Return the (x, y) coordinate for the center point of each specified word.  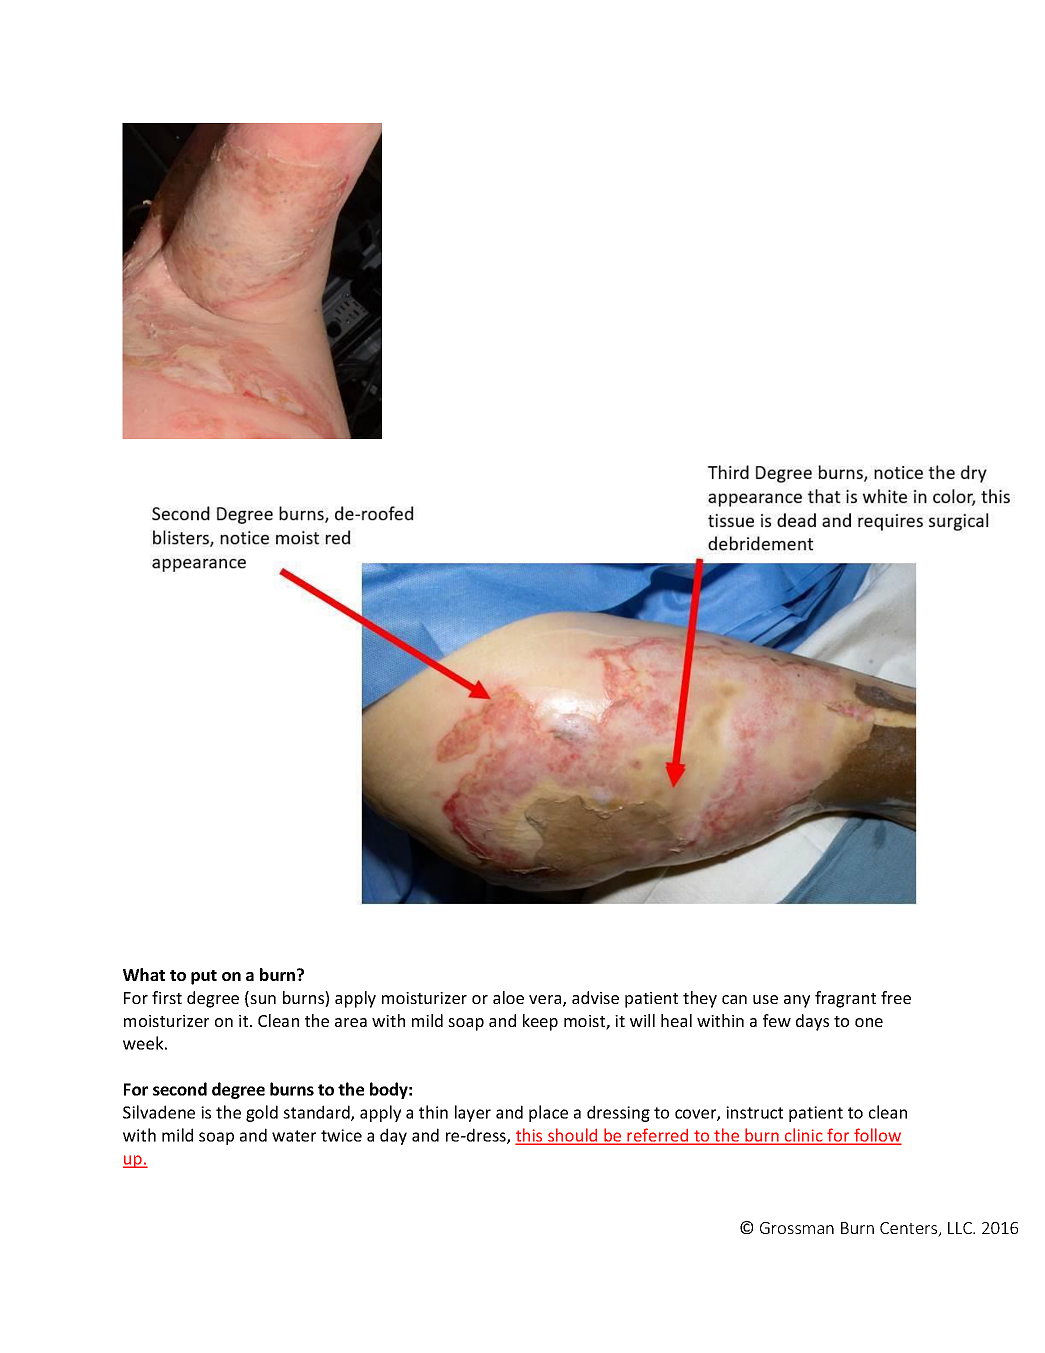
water (294, 1136)
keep (540, 1022)
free (896, 997)
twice (341, 1135)
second (180, 1089)
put (204, 977)
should (573, 1136)
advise (595, 997)
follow (876, 1136)
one (869, 1022)
